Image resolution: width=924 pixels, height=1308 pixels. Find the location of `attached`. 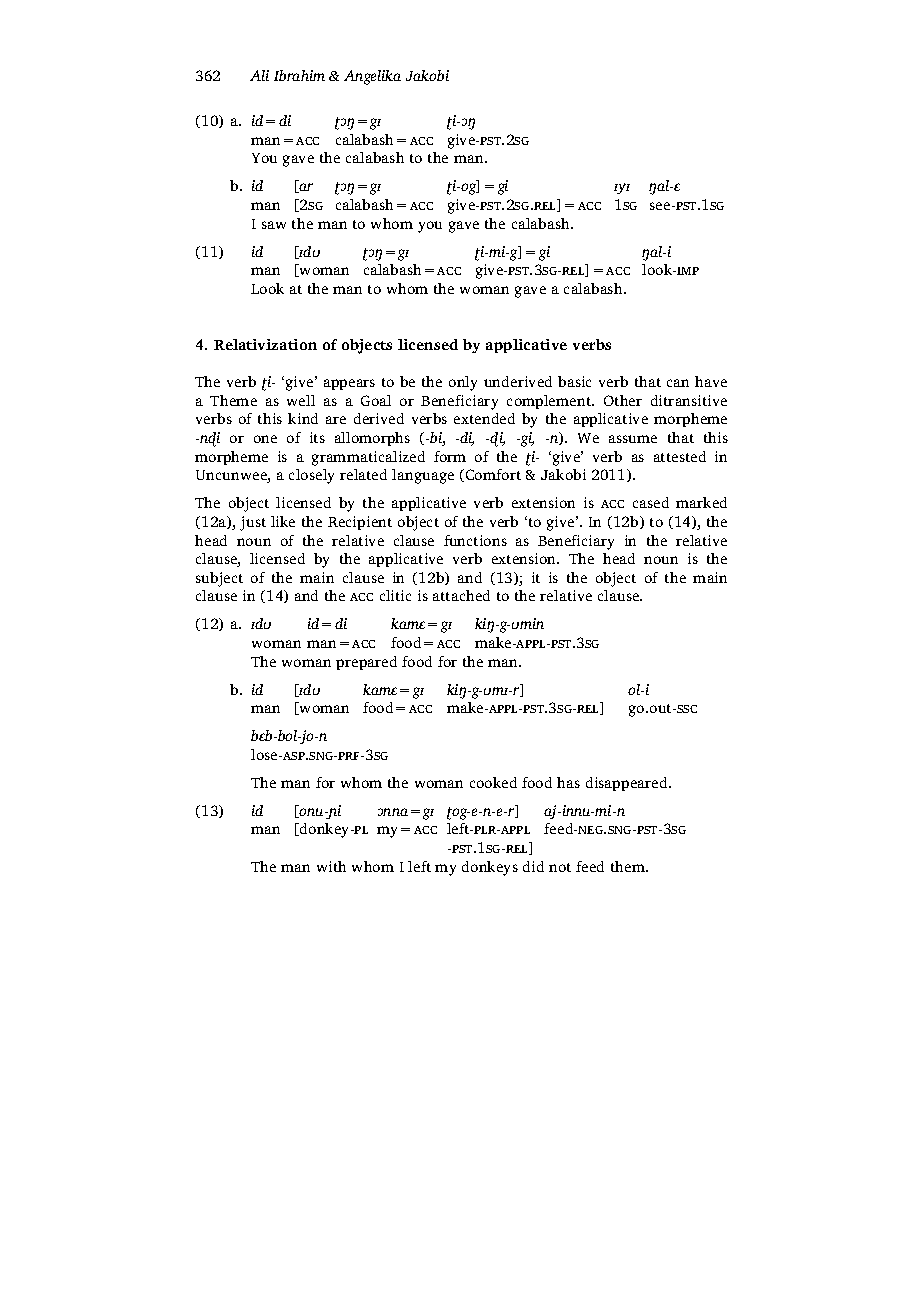

attached is located at coordinates (461, 595).
